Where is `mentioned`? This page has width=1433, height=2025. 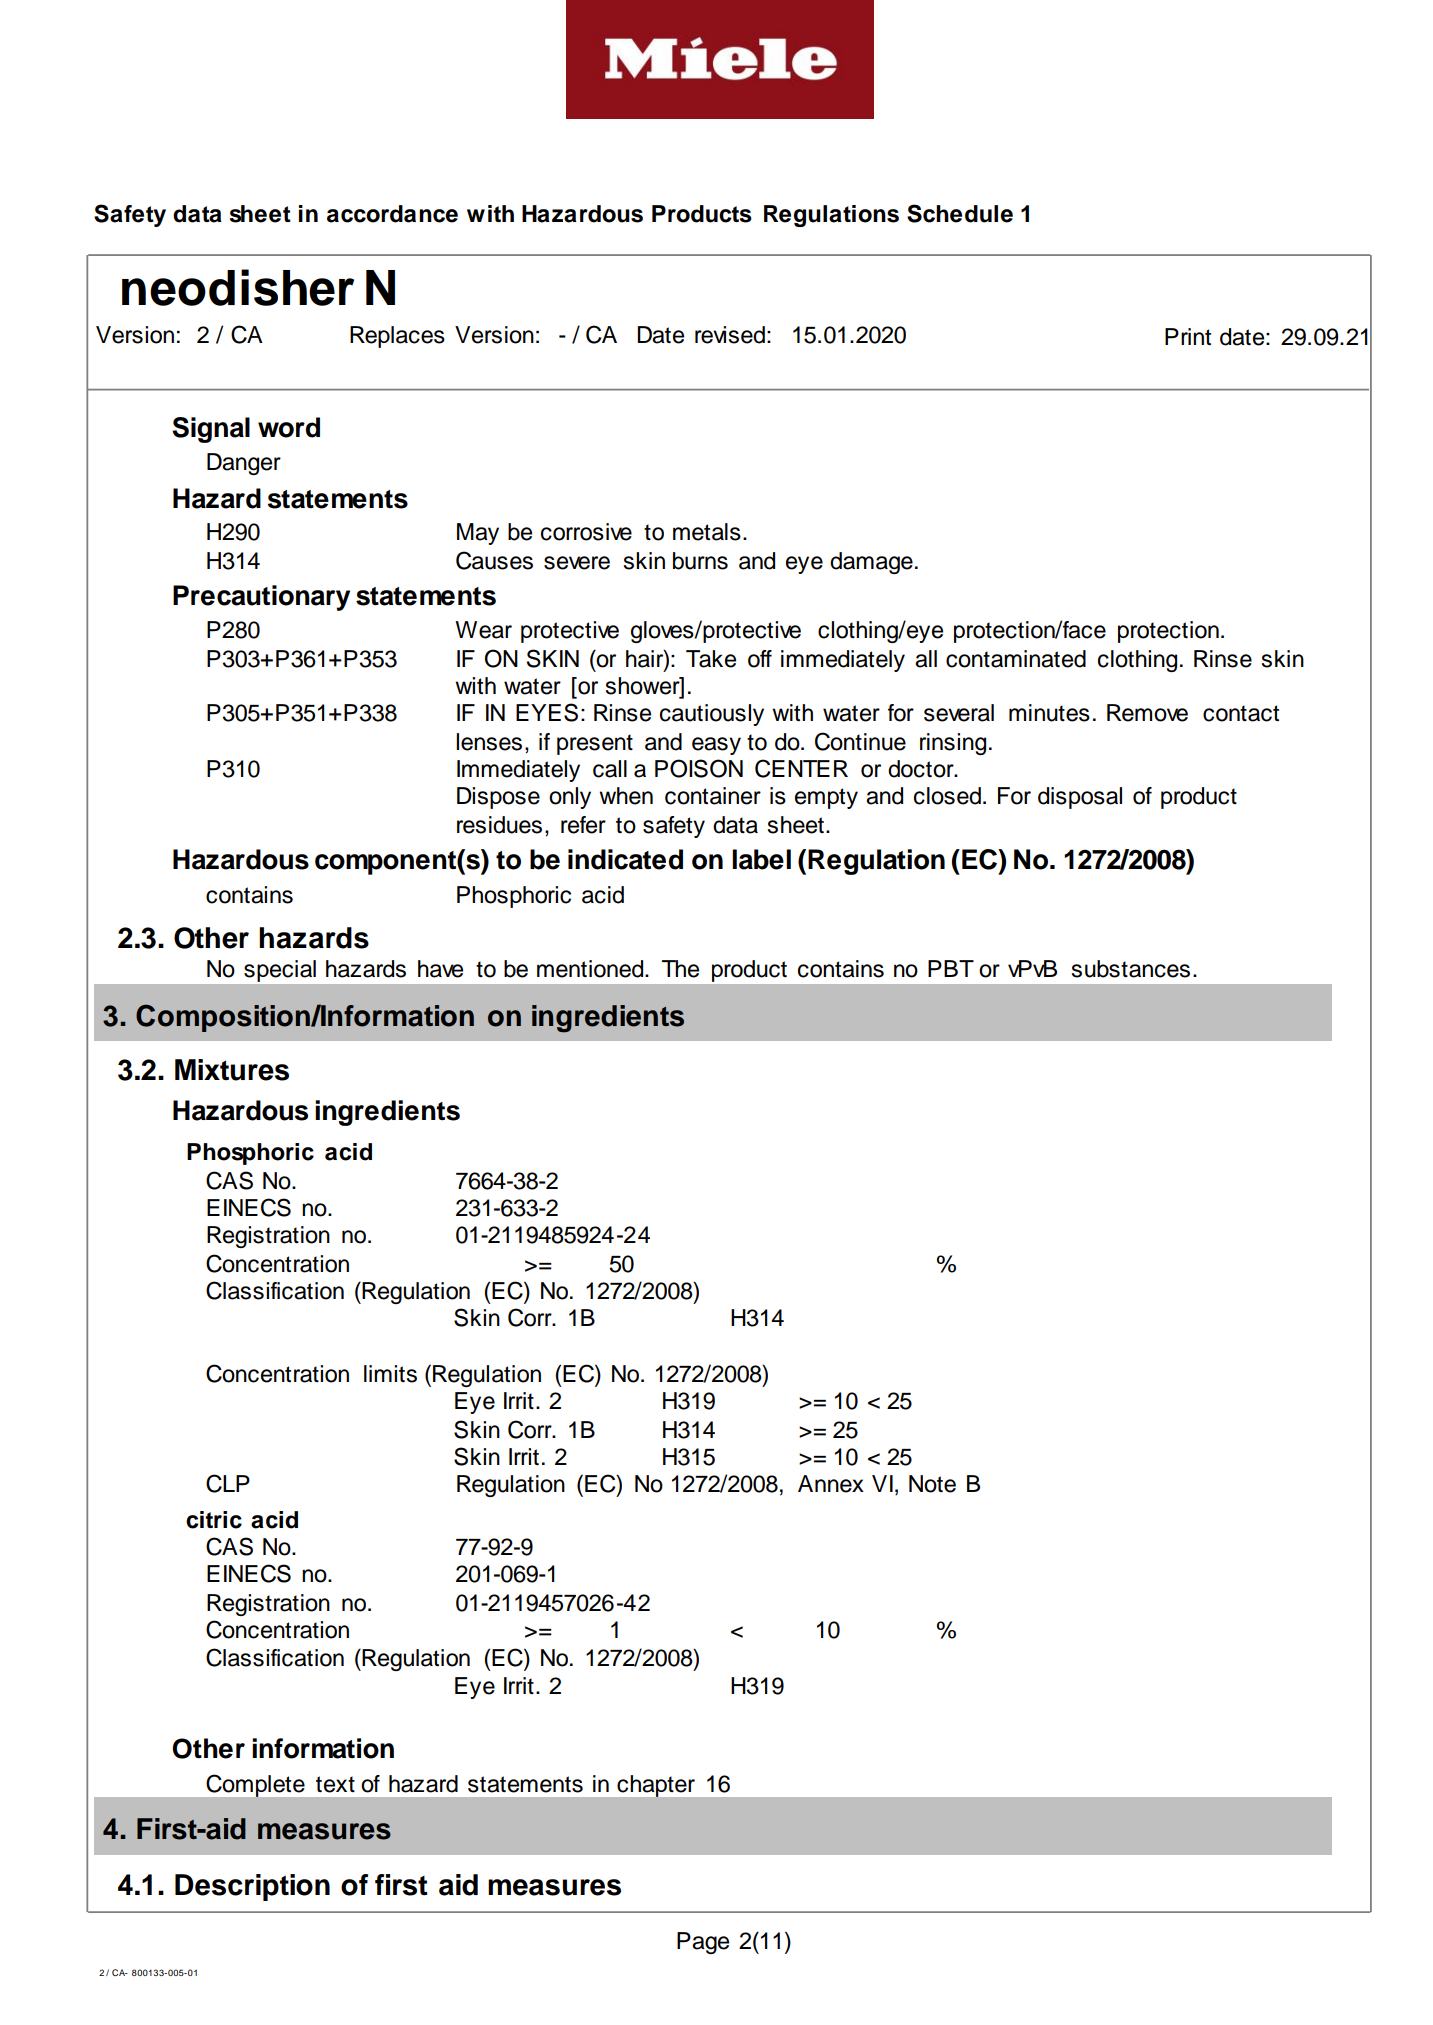
mentioned is located at coordinates (591, 969).
